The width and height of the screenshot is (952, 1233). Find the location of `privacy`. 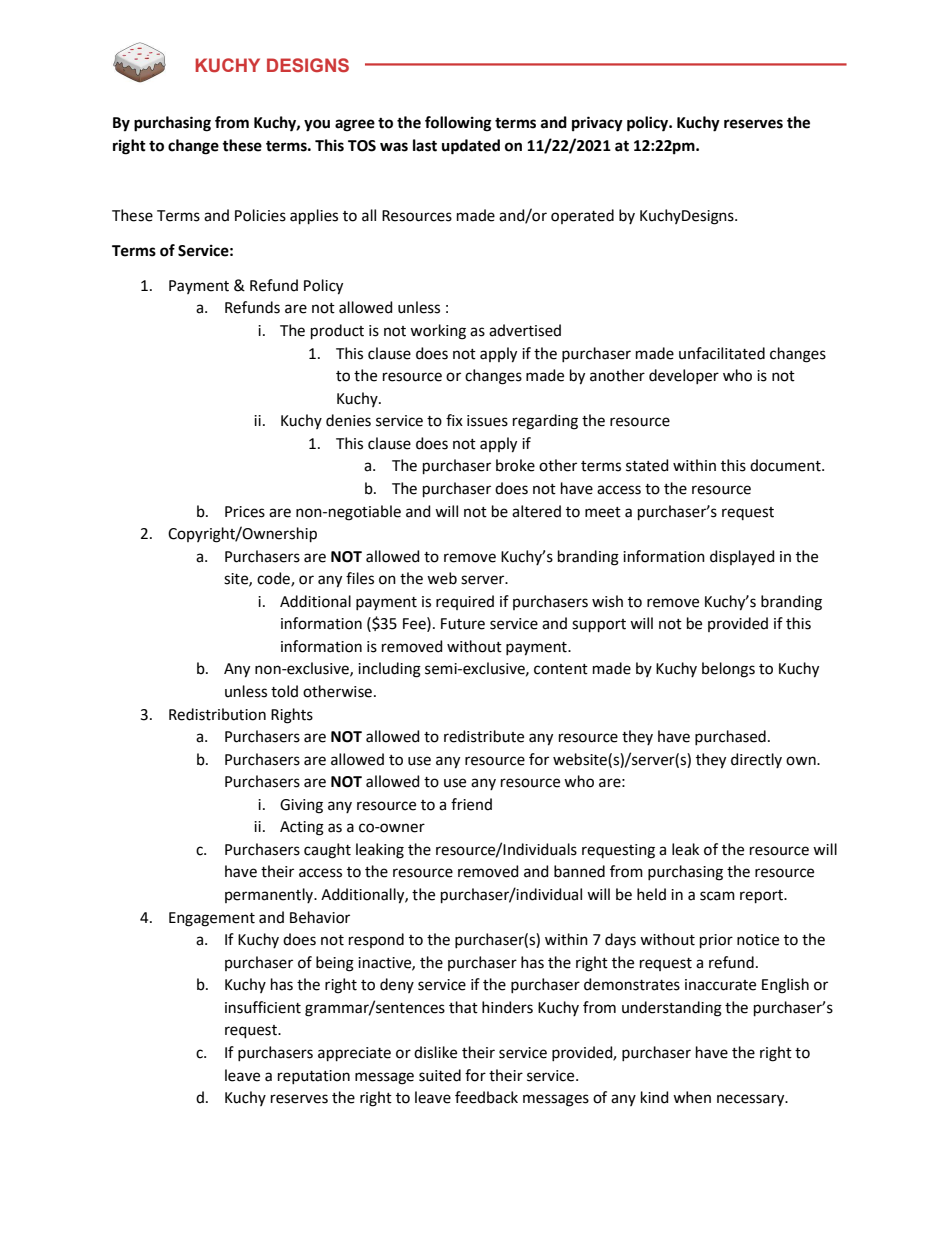

privacy is located at coordinates (597, 124).
